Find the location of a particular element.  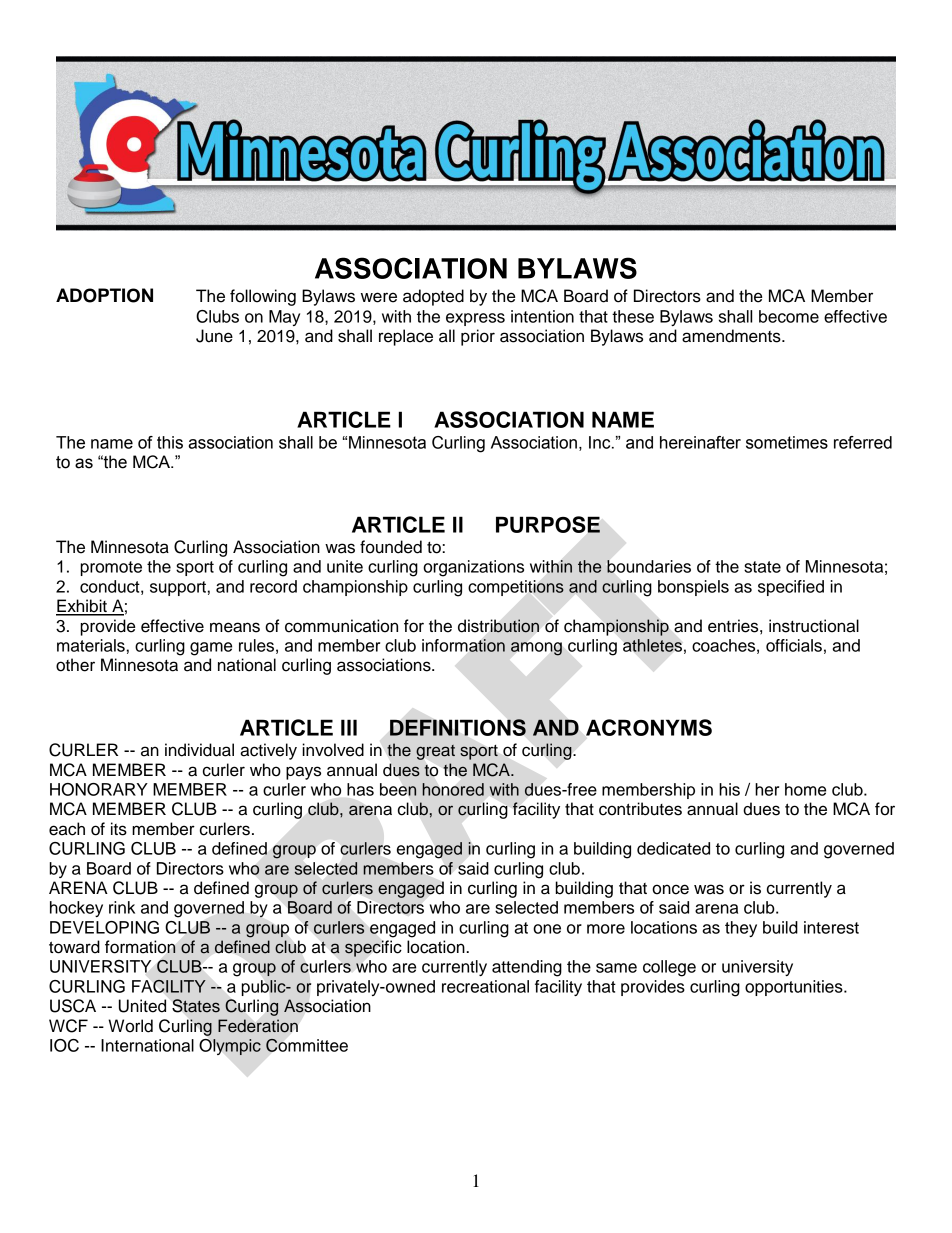

game is located at coordinates (211, 649).
